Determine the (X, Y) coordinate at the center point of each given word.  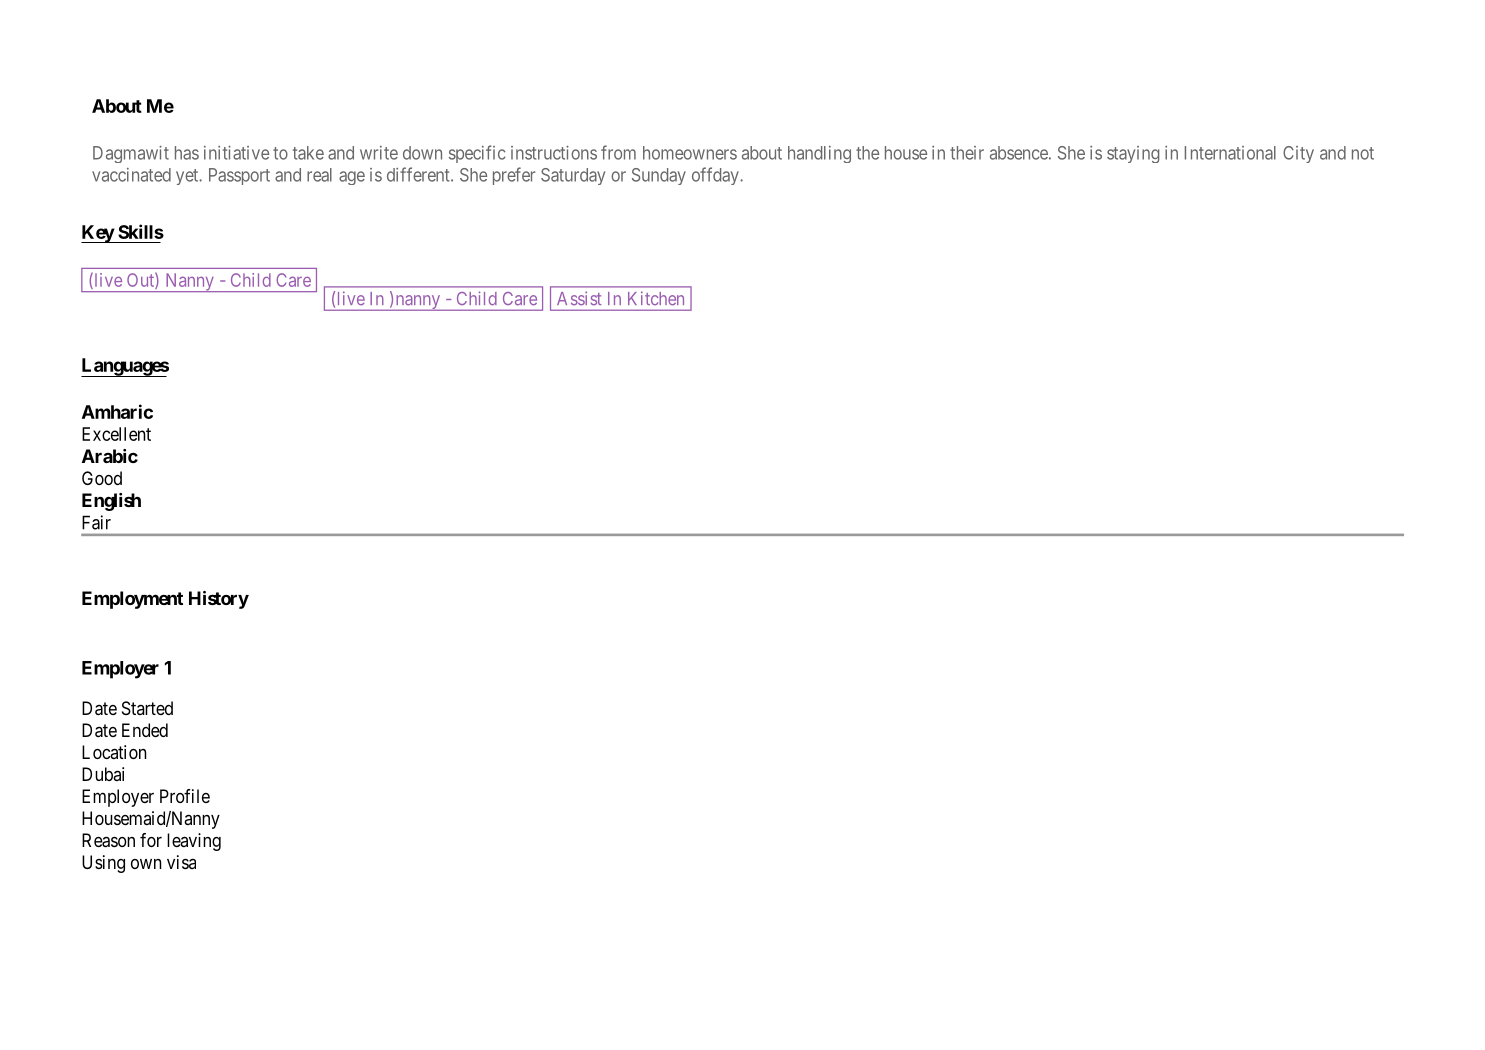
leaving (194, 842)
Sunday (659, 176)
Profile (185, 796)
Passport (239, 176)
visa (181, 862)
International (1230, 153)
